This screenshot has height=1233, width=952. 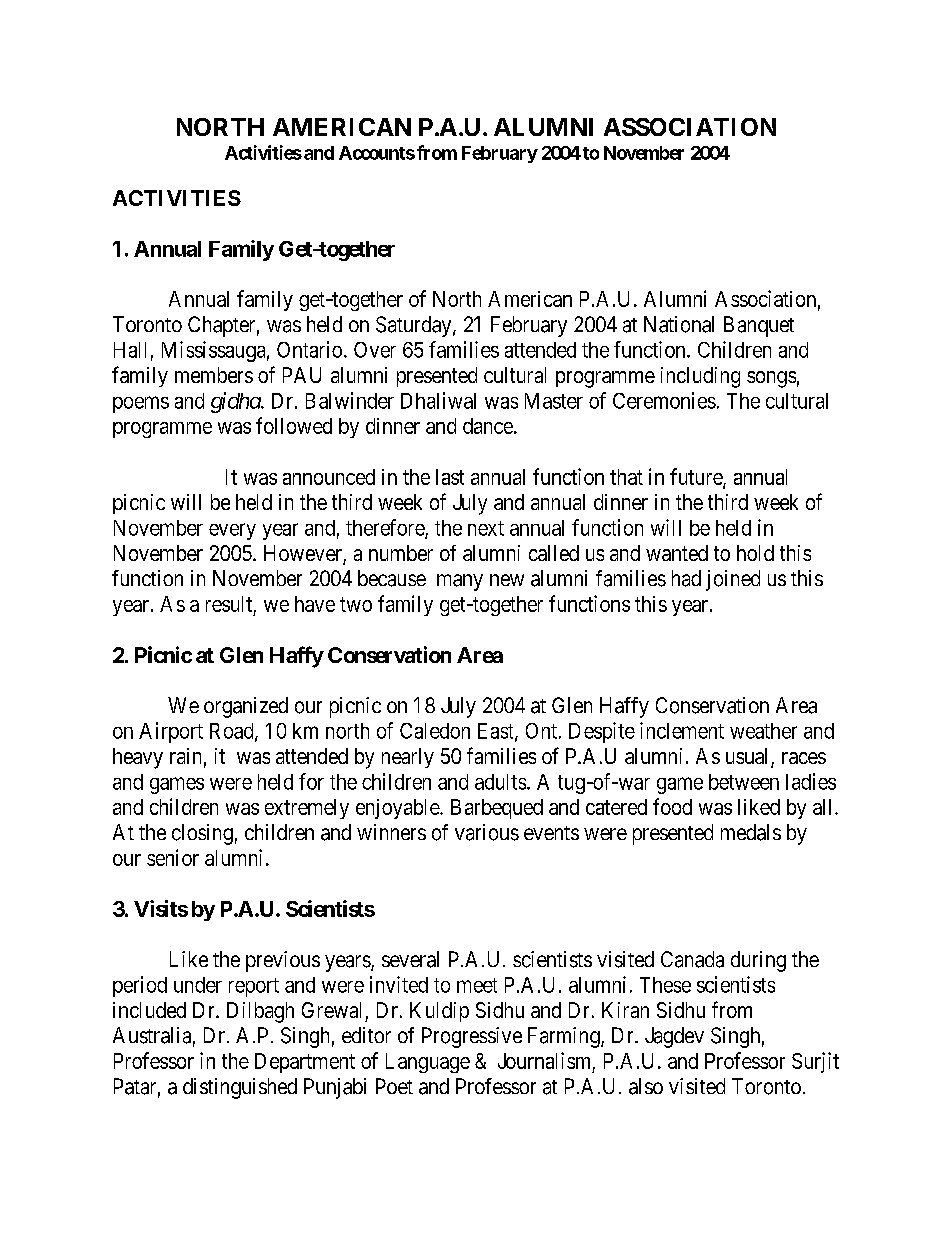 What do you see at coordinates (408, 758) in the screenshot?
I see `nearly` at bounding box center [408, 758].
